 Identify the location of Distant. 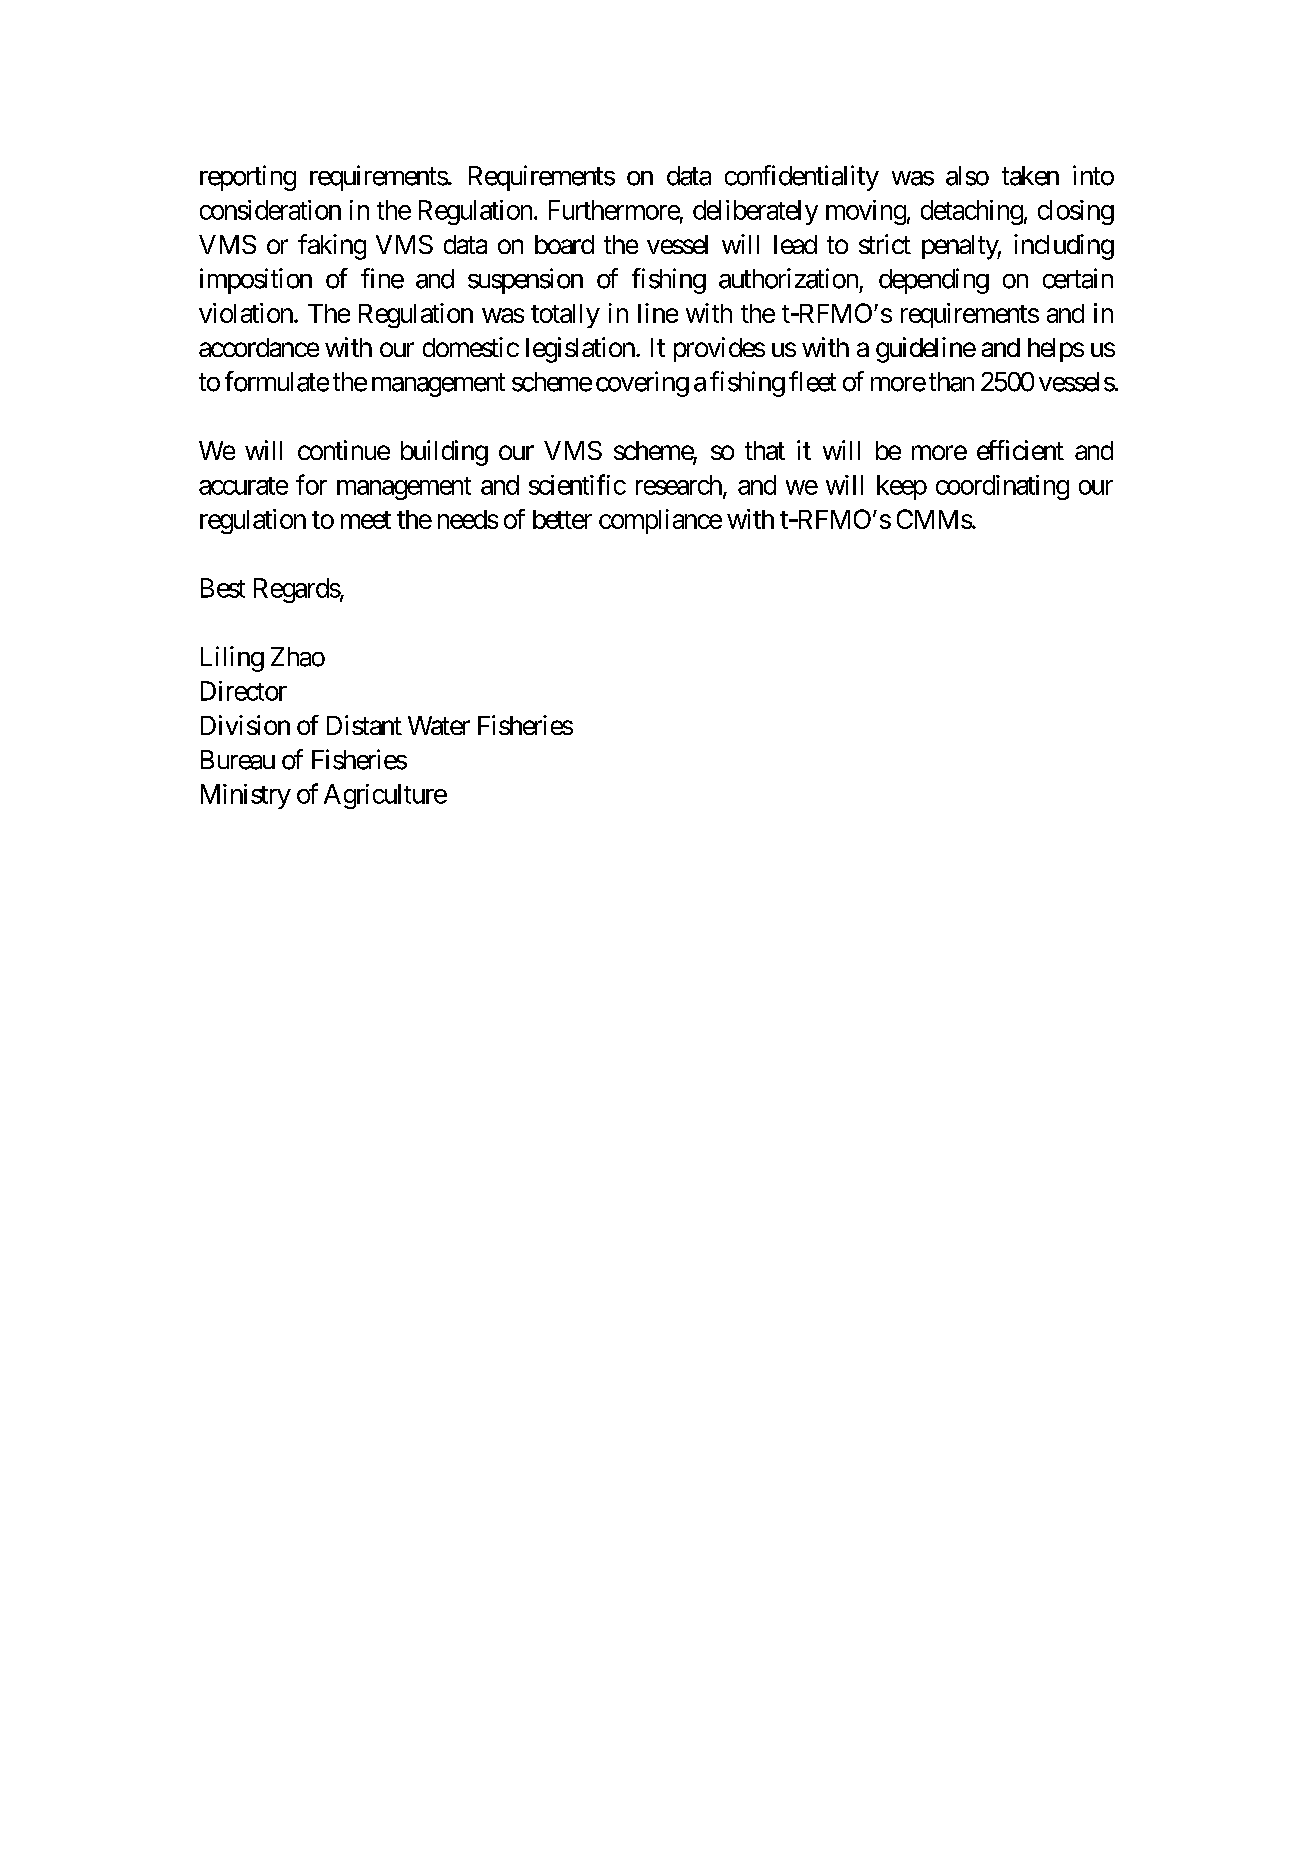
(364, 725).
